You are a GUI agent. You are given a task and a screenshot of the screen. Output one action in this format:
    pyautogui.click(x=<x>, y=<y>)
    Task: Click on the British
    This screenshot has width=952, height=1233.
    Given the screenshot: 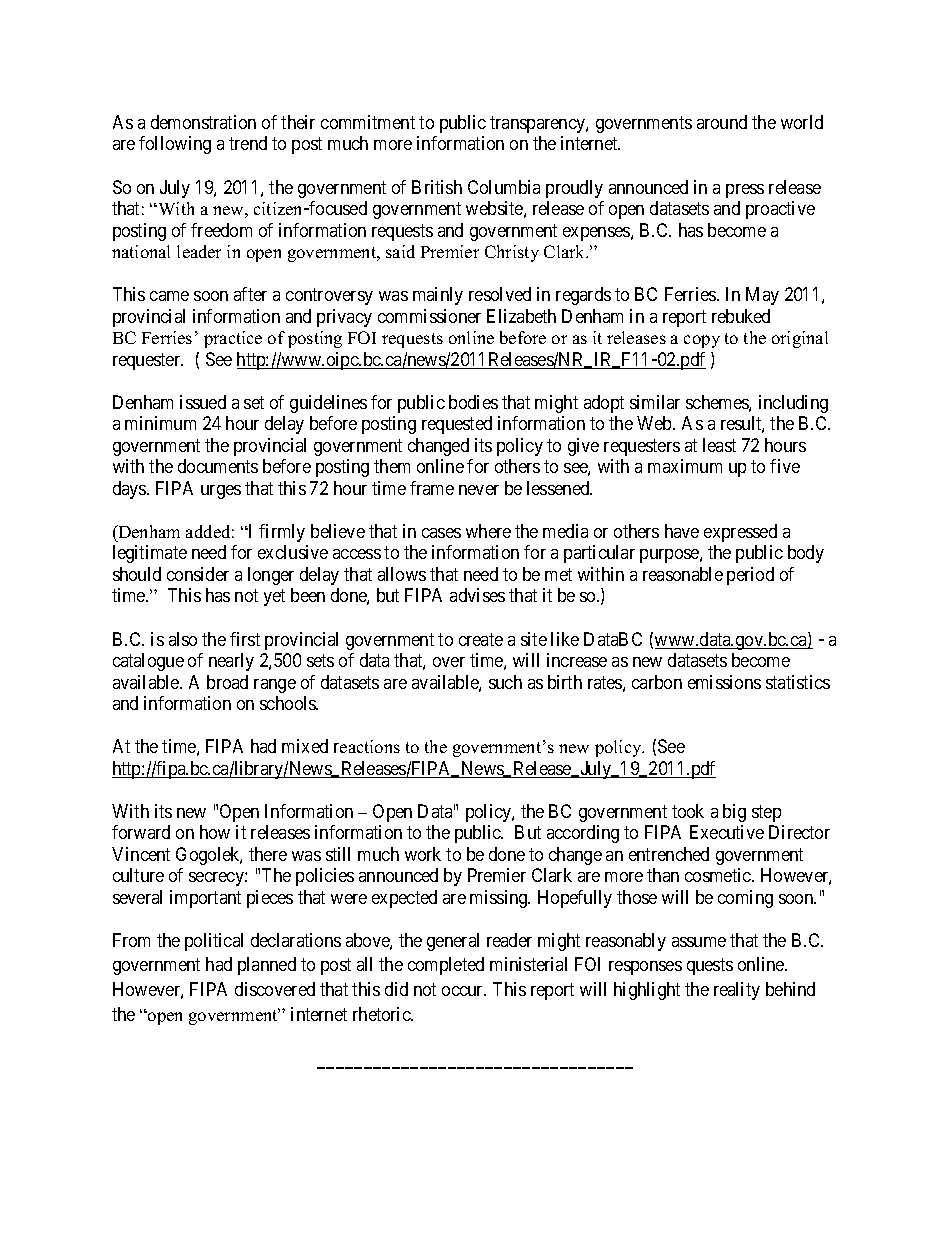 What is the action you would take?
    pyautogui.click(x=437, y=187)
